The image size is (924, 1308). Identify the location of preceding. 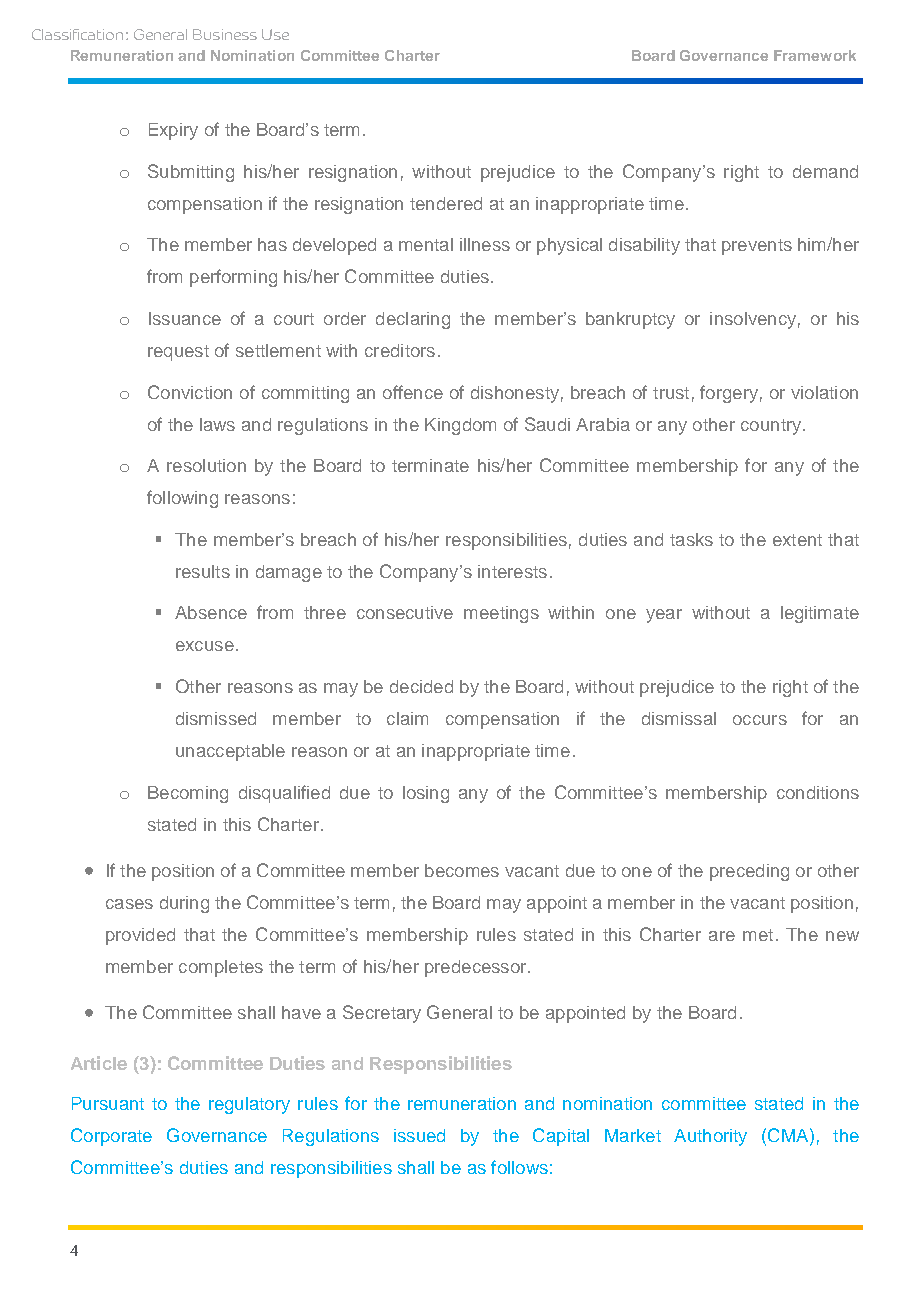
(749, 872).
